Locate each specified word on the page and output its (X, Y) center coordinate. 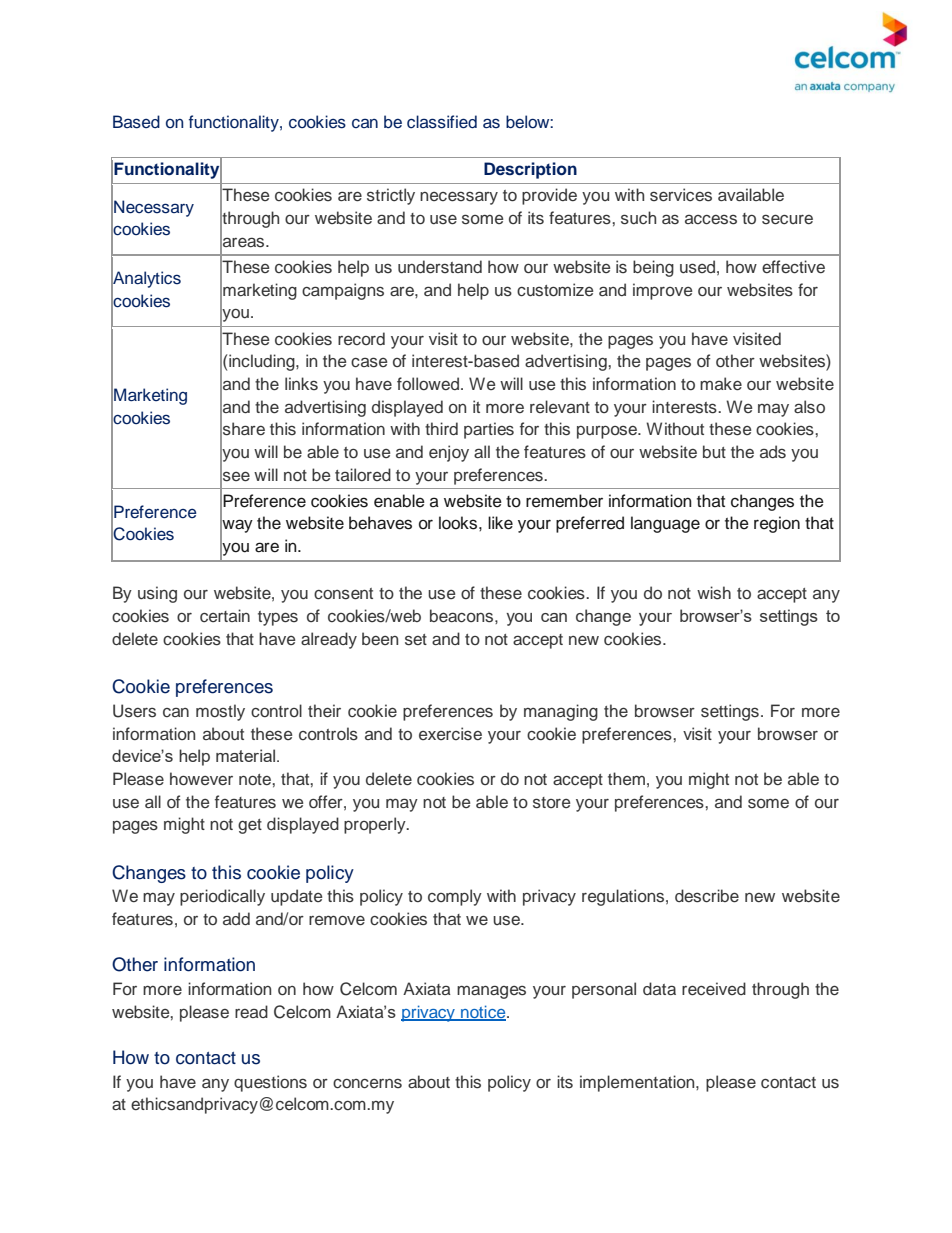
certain (225, 616)
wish (714, 593)
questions (270, 1083)
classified (442, 122)
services (681, 195)
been (380, 638)
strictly (391, 196)
